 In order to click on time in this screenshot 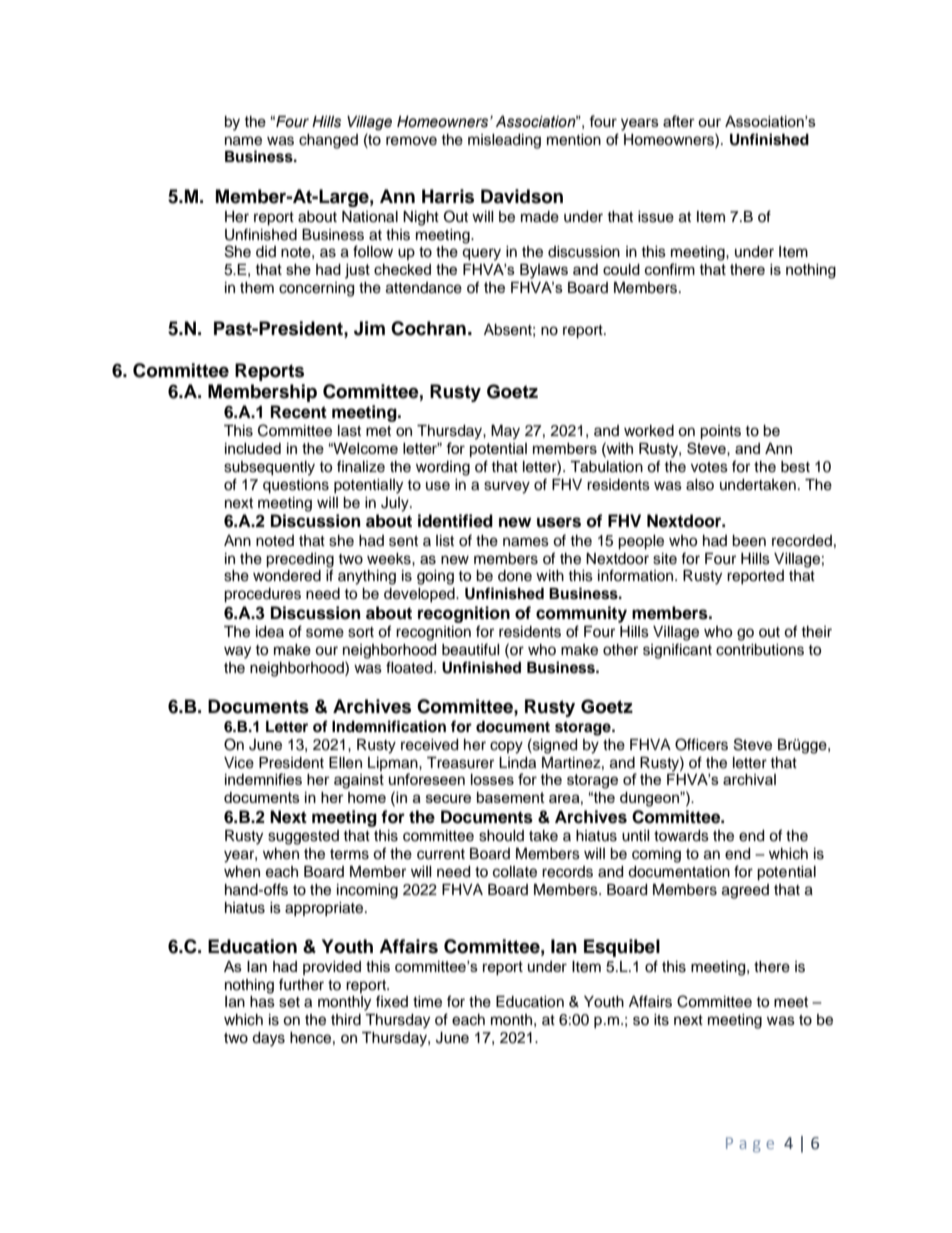, I will do `click(427, 1002)`.
